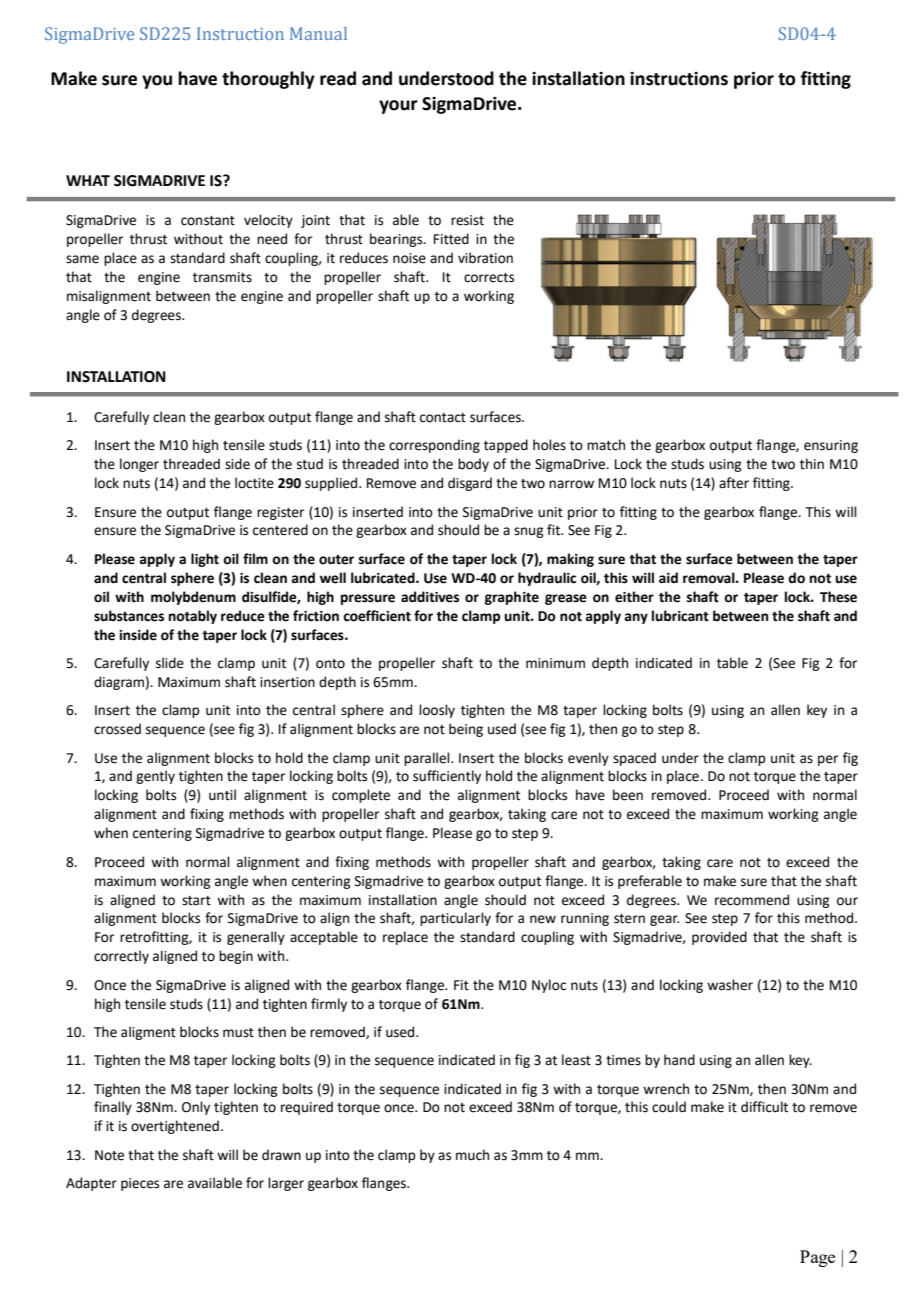  What do you see at coordinates (455, 919) in the screenshot?
I see `particularly` at bounding box center [455, 919].
